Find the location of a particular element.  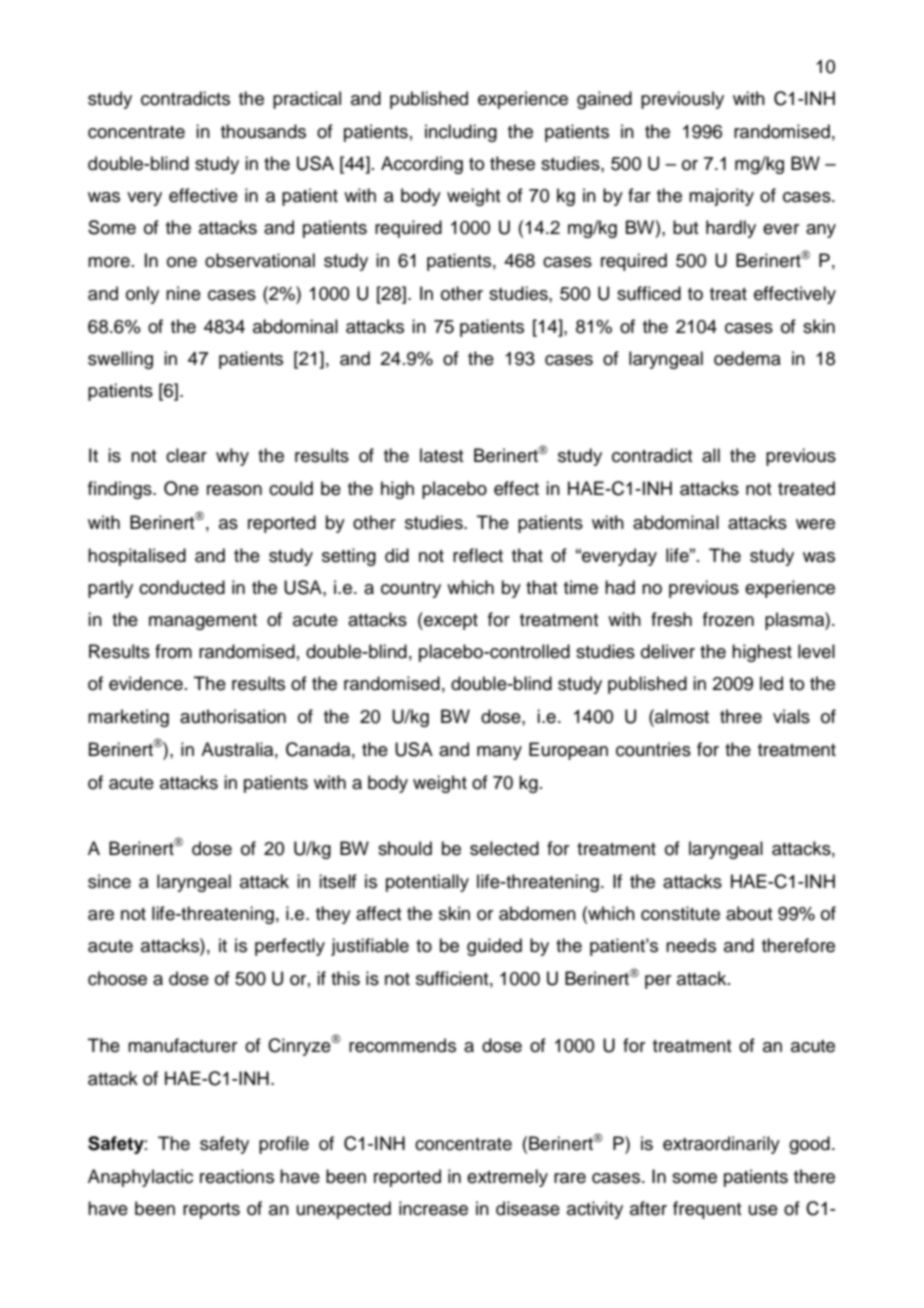

except is located at coordinates (450, 621).
